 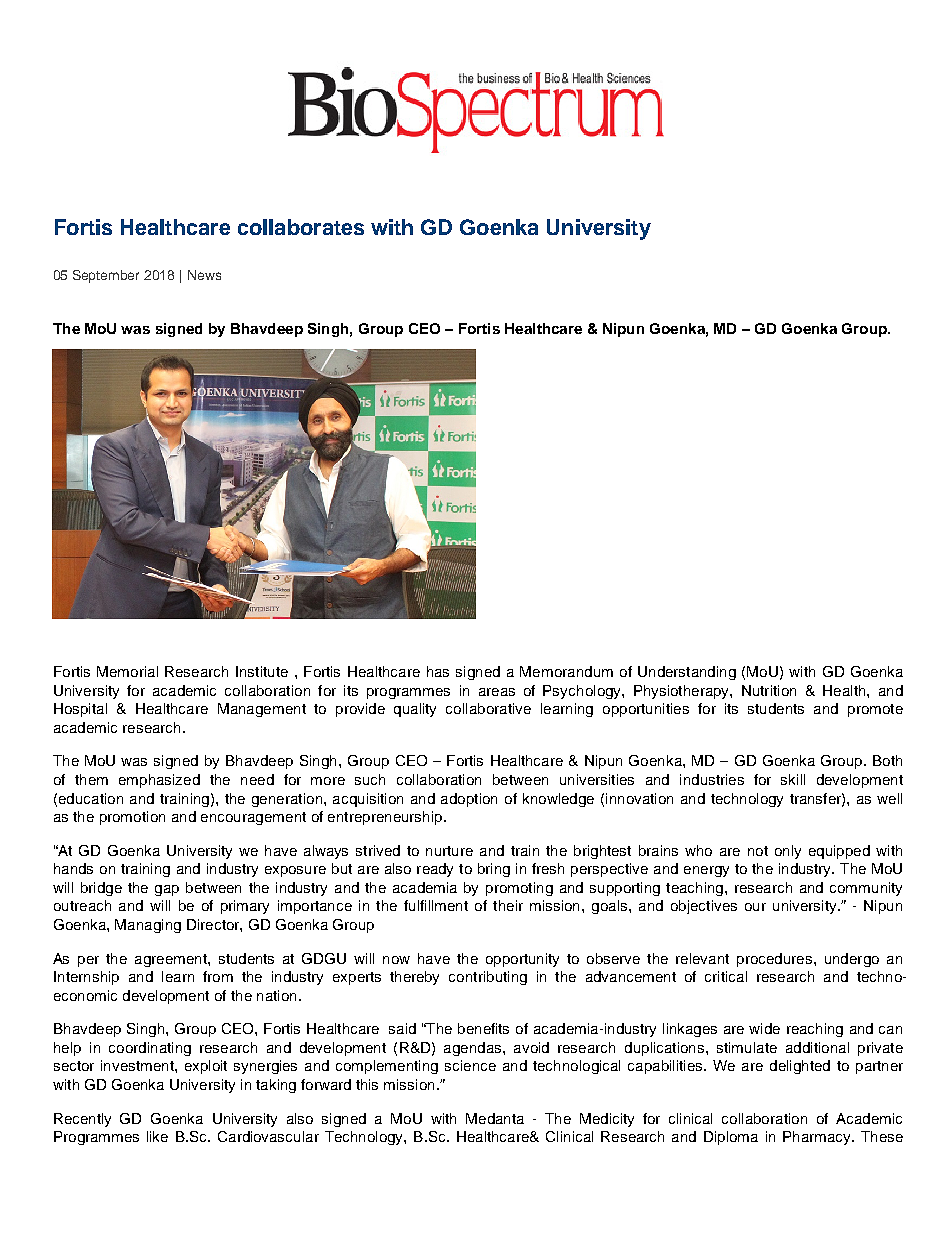 What do you see at coordinates (106, 276) in the screenshot?
I see `September` at bounding box center [106, 276].
